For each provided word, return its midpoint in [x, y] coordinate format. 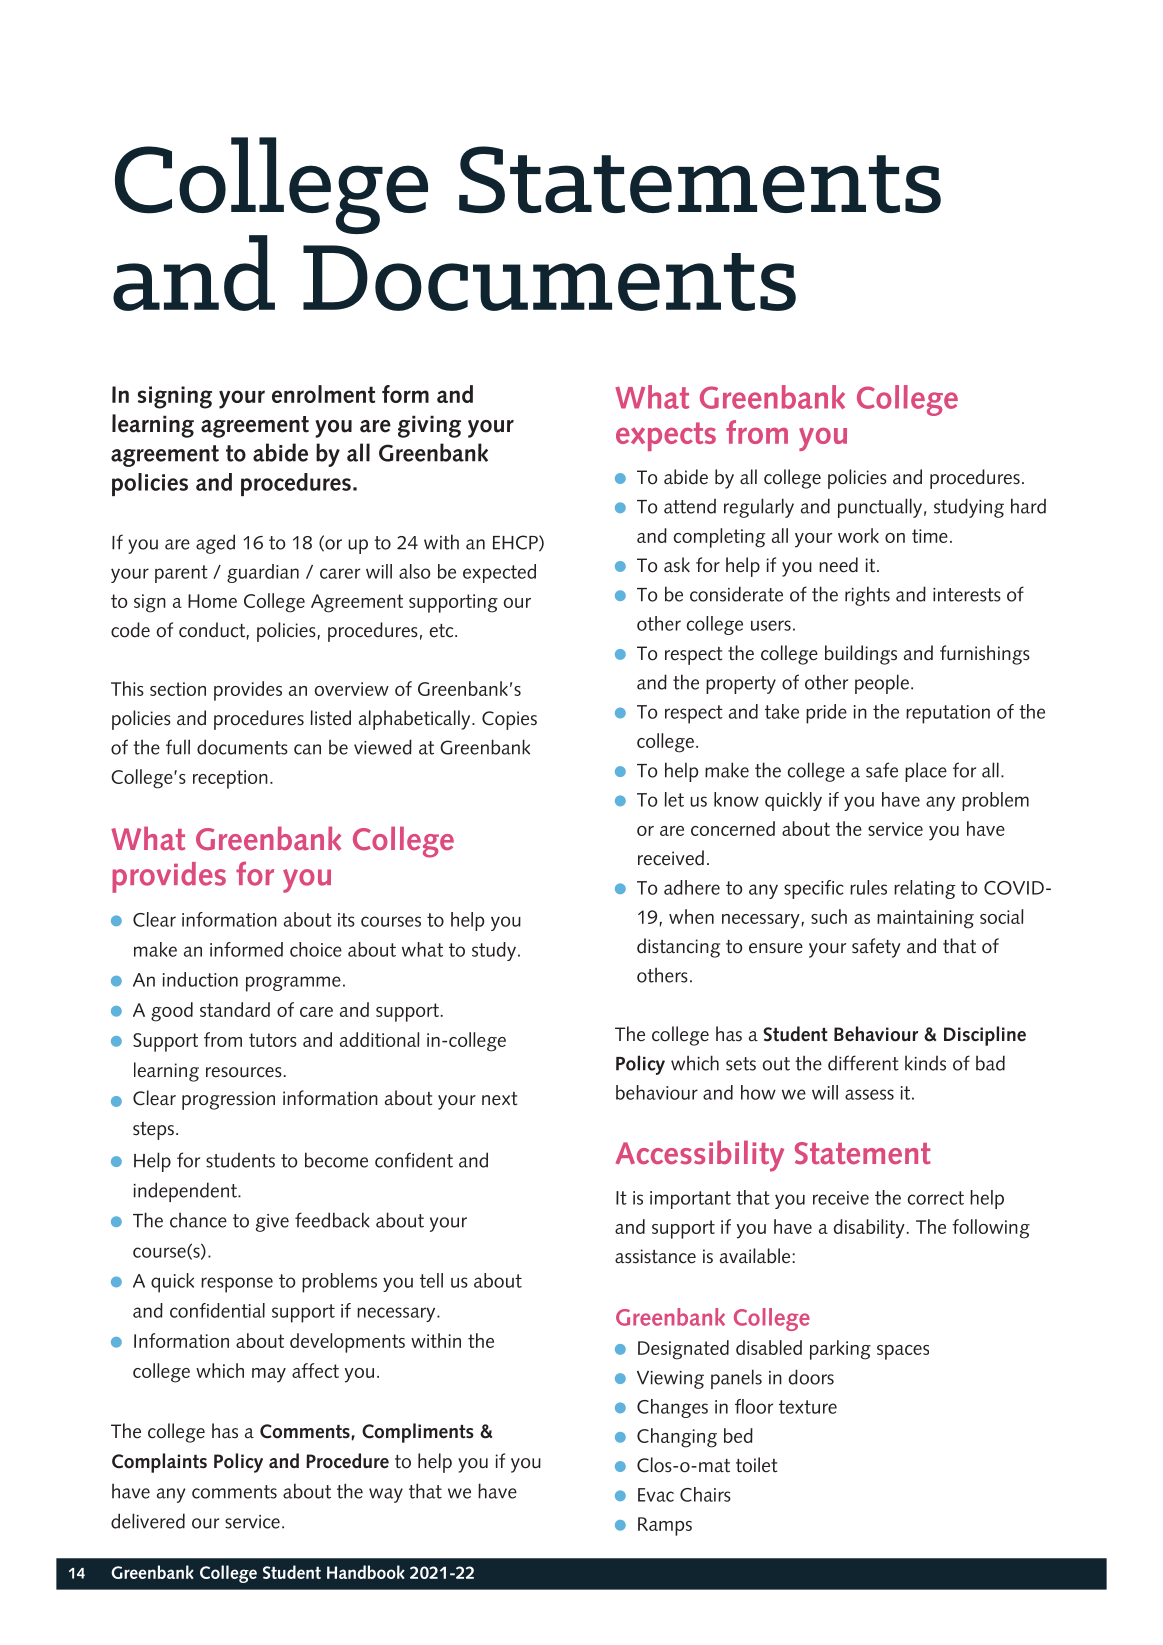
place [926, 772]
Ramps [665, 1526]
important [690, 1200]
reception [230, 779]
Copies [509, 720]
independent [186, 1192]
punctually [880, 508]
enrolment [323, 394]
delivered [148, 1521]
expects [666, 436]
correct [936, 1198]
